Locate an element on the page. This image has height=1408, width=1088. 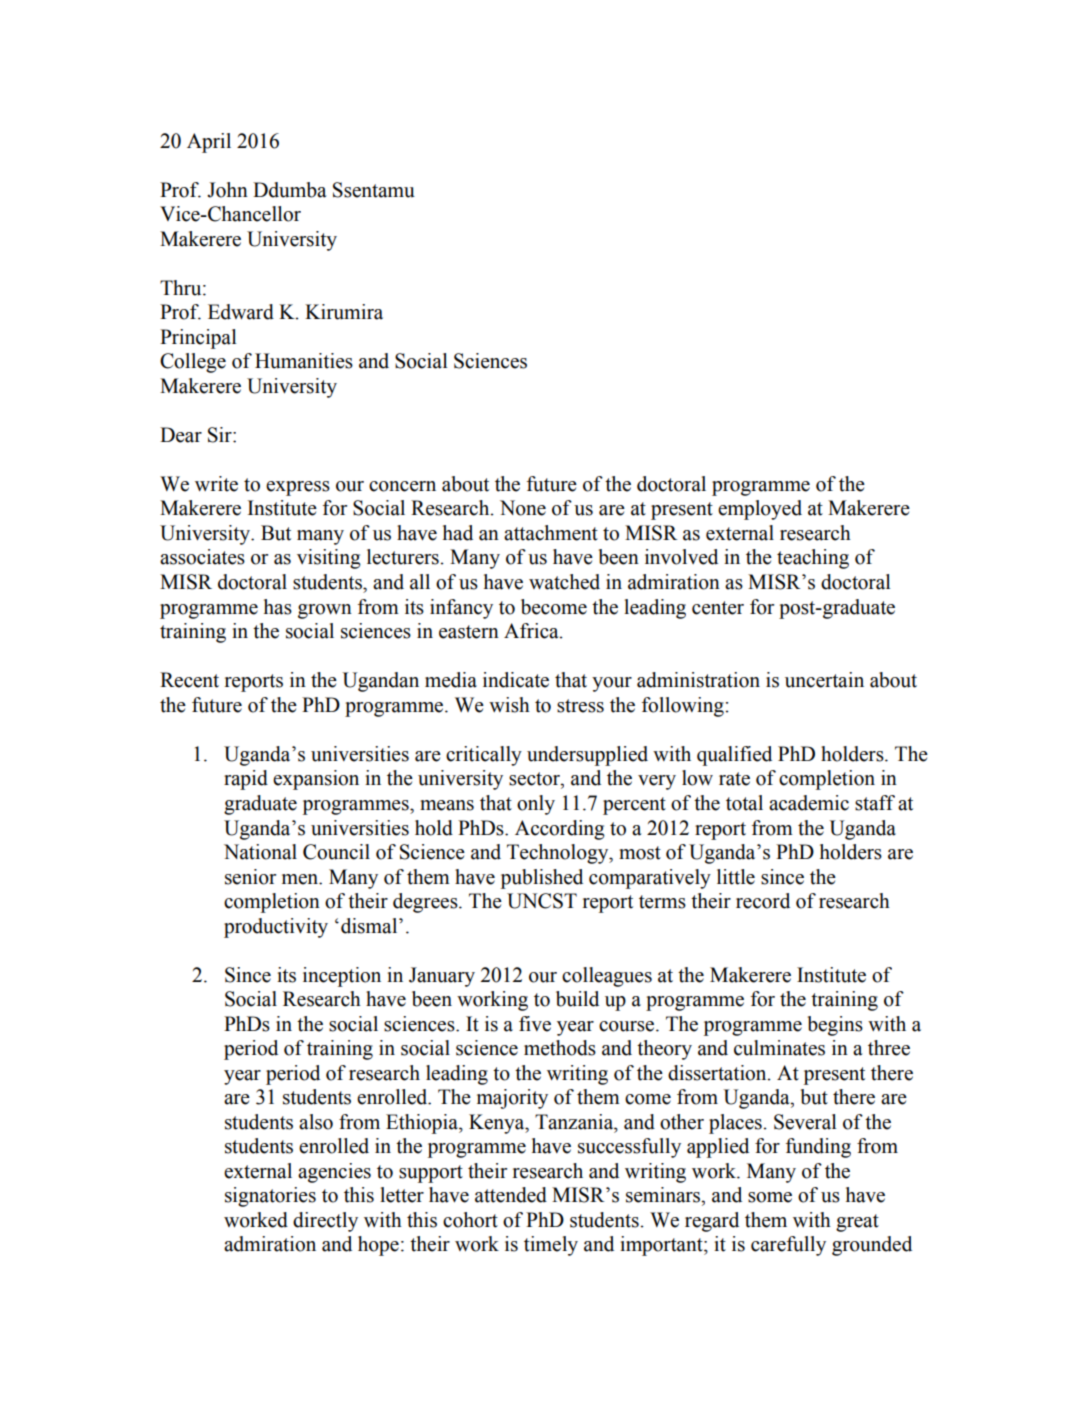
April is located at coordinates (209, 143).
